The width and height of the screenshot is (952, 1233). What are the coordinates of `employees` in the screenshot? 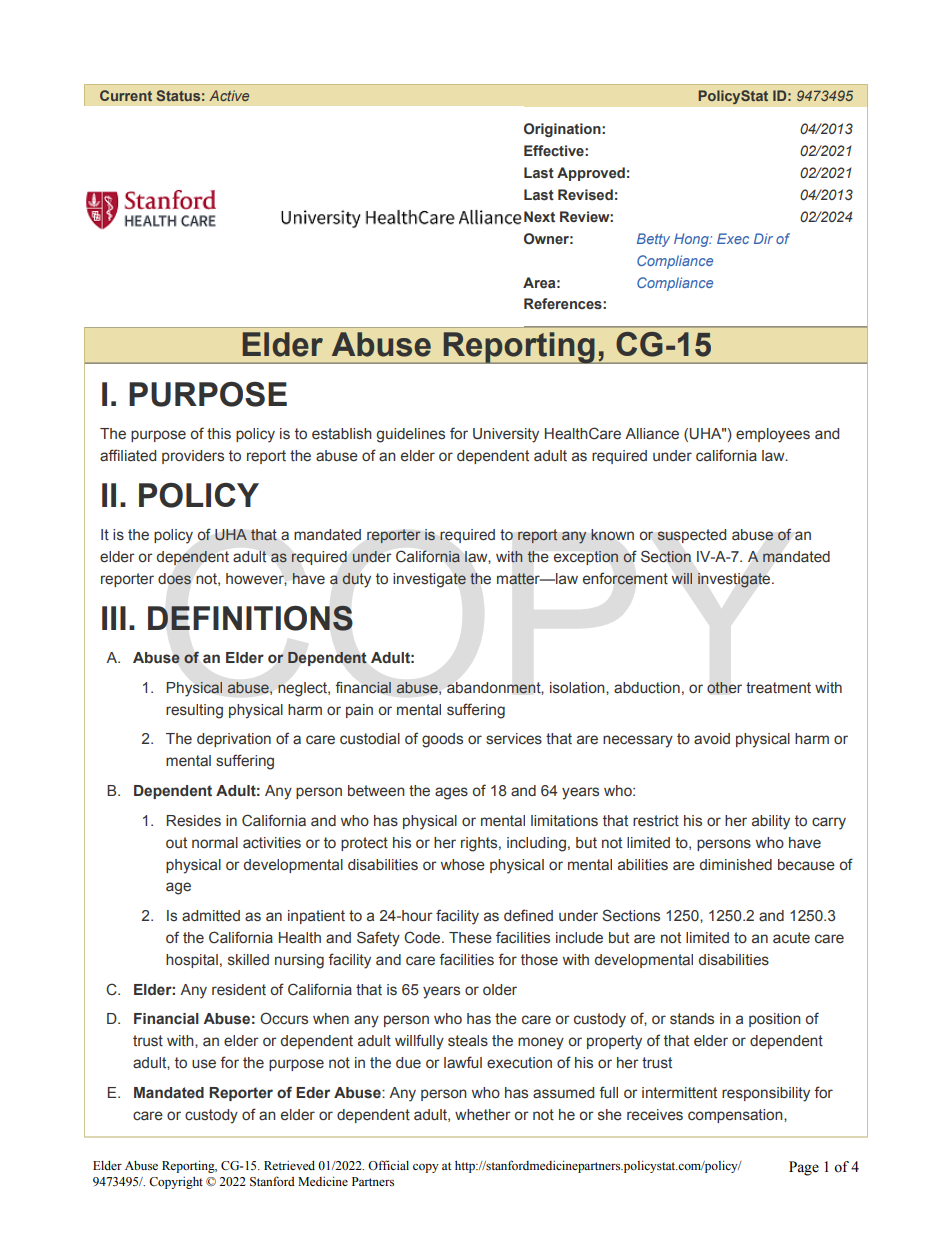 It's located at (773, 435).
